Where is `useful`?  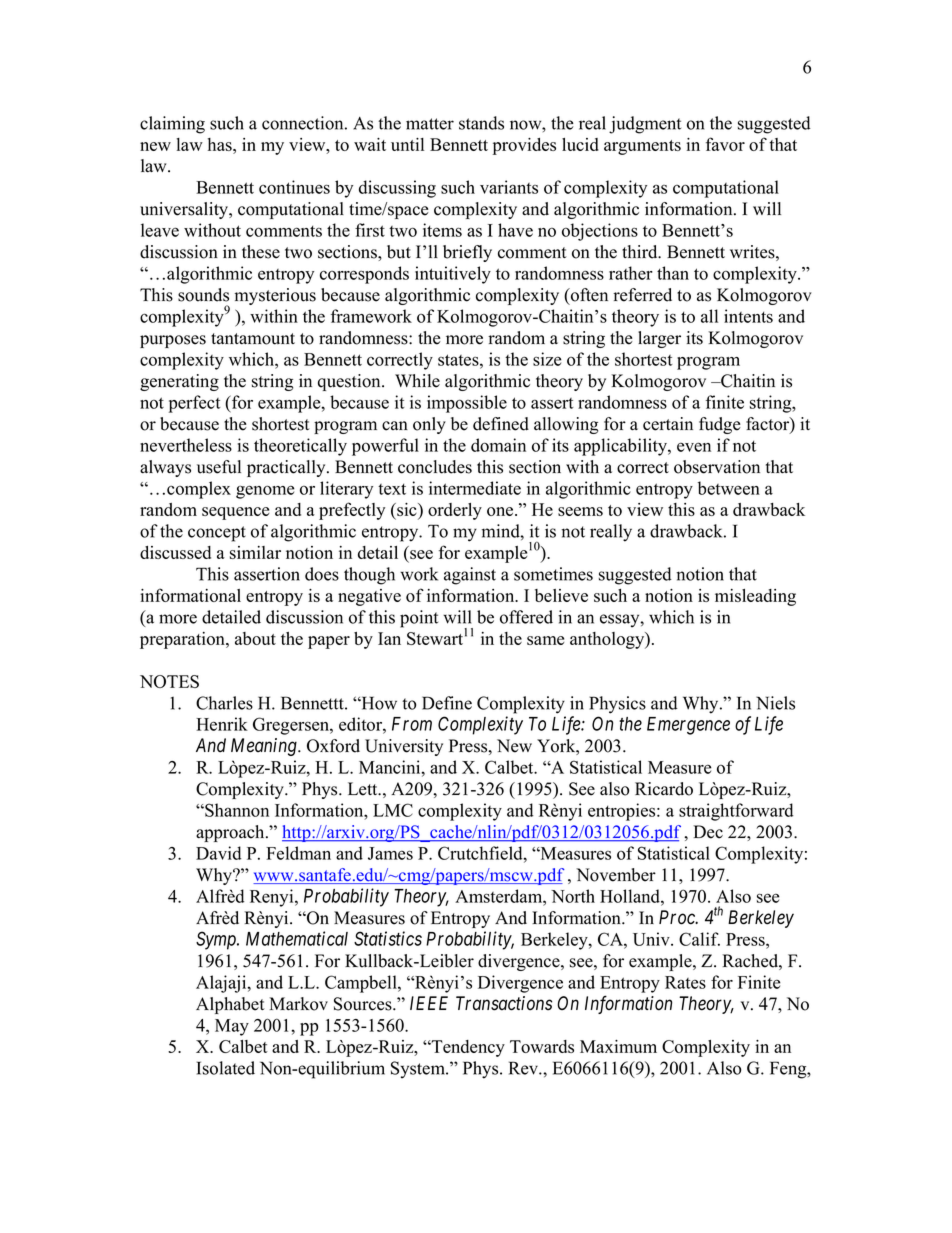
useful is located at coordinates (219, 467).
